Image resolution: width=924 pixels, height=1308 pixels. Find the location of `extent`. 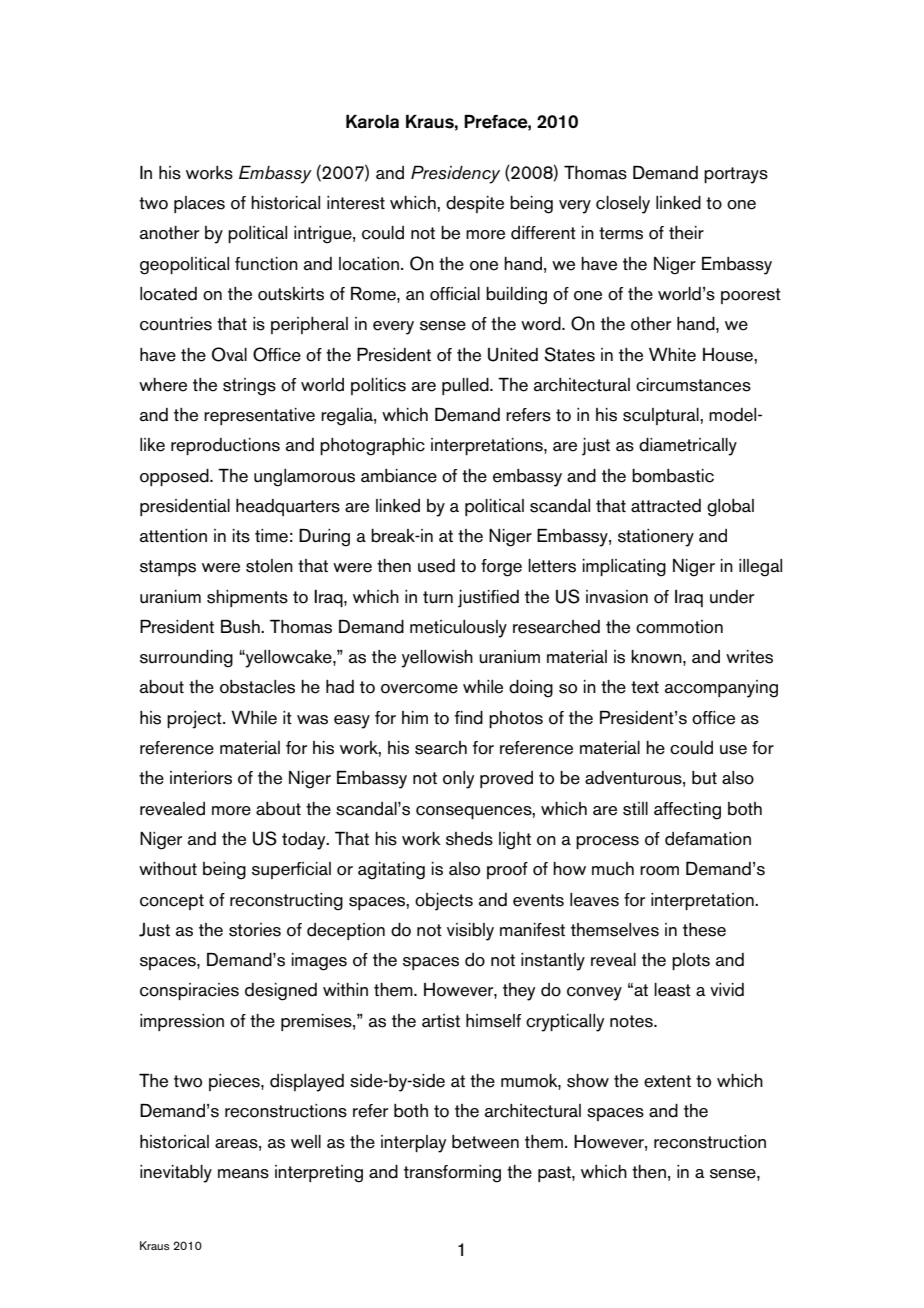

extent is located at coordinates (667, 1081).
